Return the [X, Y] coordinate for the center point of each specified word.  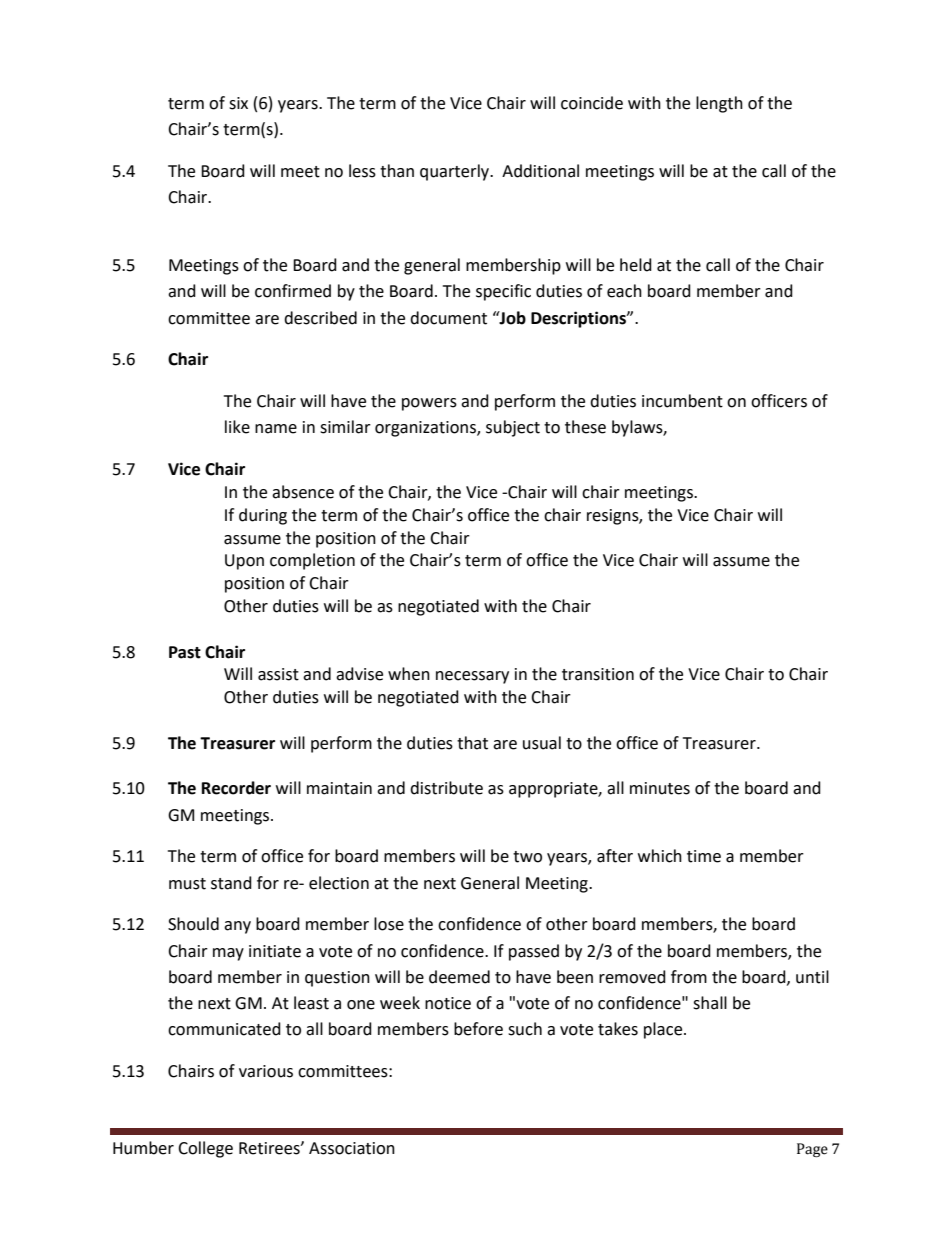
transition [598, 674]
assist [278, 674]
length [719, 104]
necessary [472, 677]
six [238, 103]
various [266, 1071]
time [704, 856]
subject [513, 428]
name [276, 429]
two [527, 857]
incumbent [682, 401]
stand [231, 883]
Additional [540, 171]
